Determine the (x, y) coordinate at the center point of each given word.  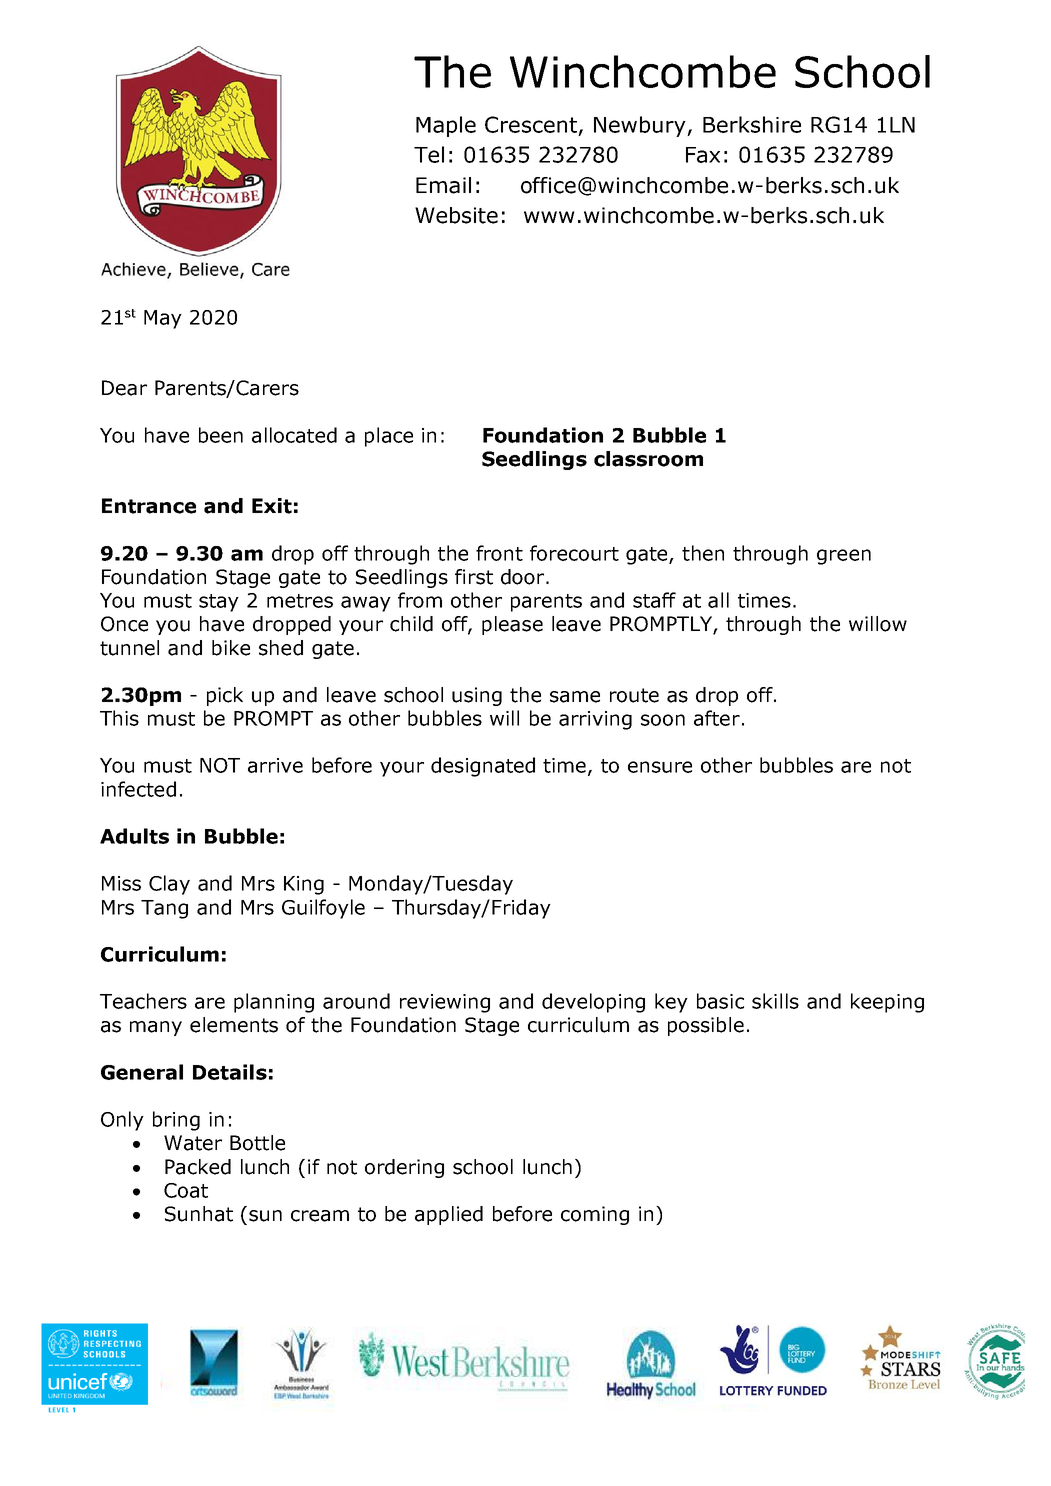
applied (449, 1215)
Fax (703, 155)
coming (595, 1215)
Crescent (531, 124)
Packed (198, 1167)
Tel (429, 154)
